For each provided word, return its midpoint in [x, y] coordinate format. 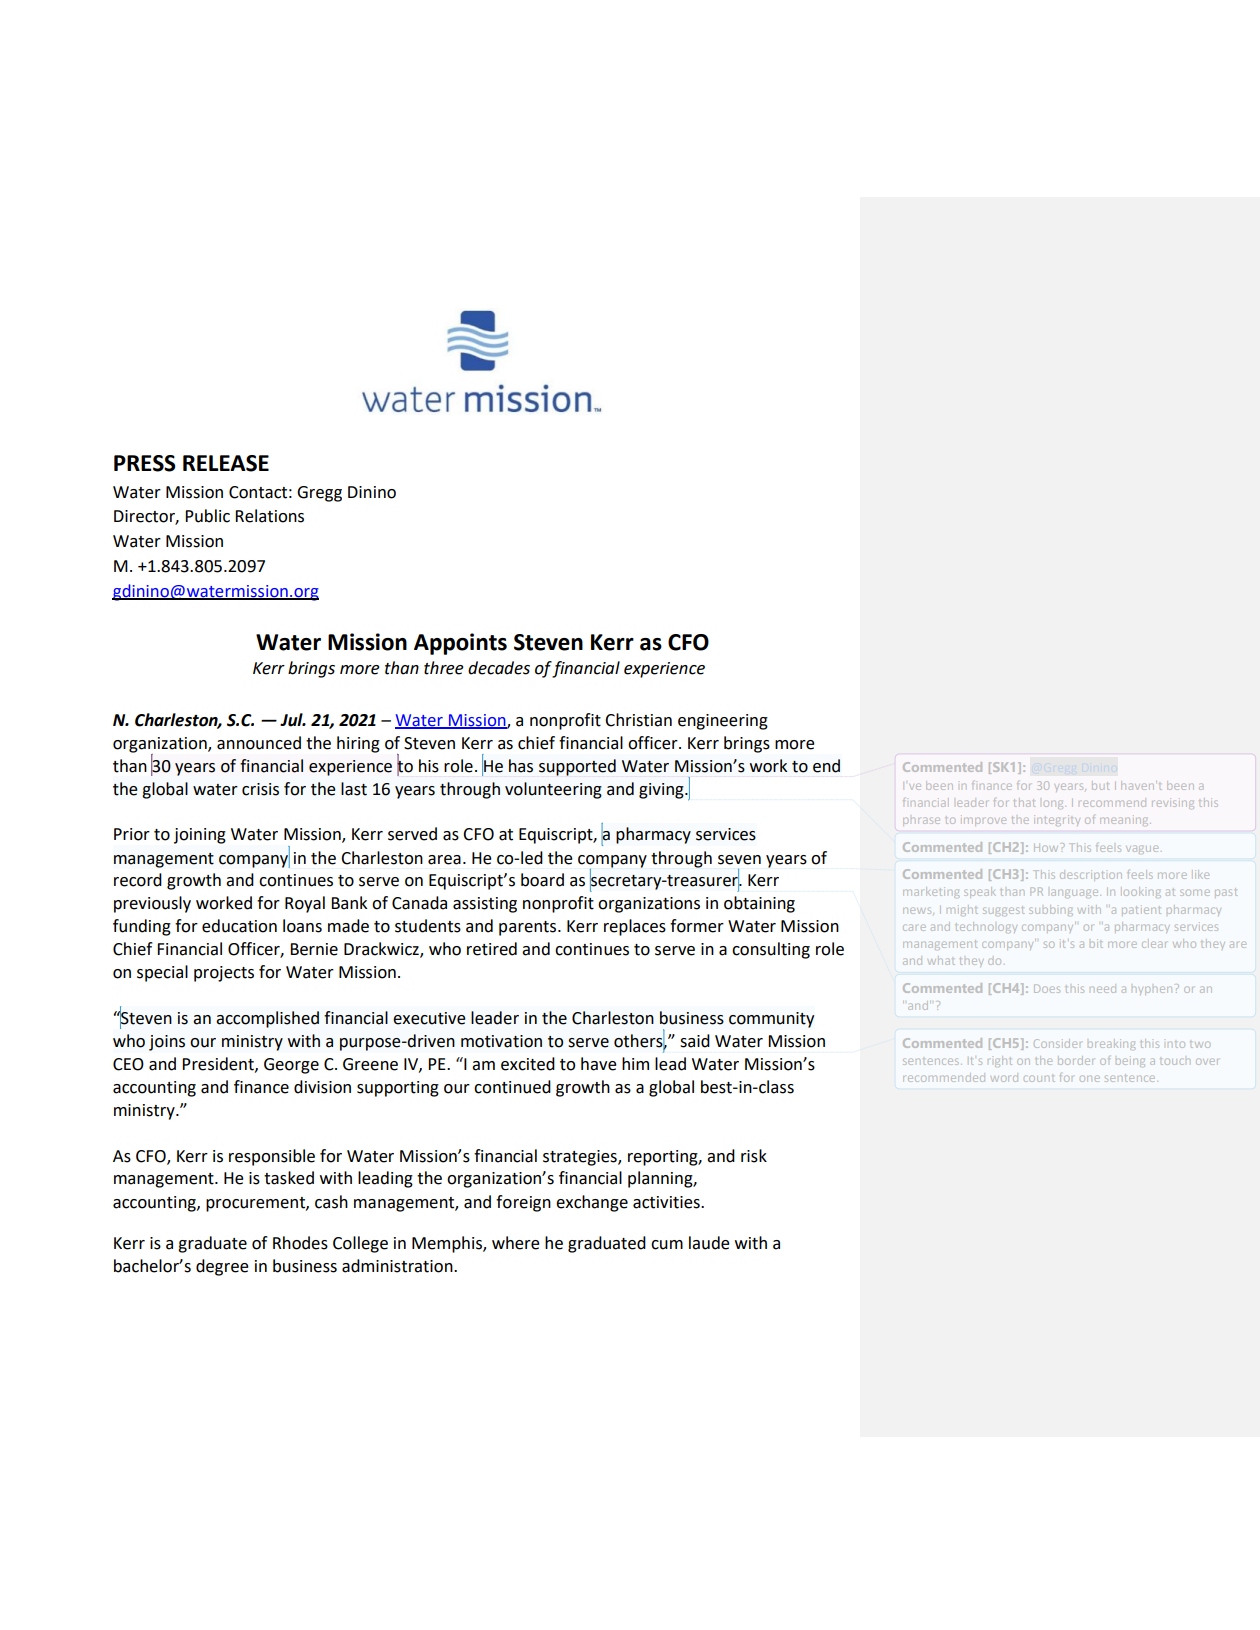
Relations [269, 516]
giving [662, 791]
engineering [723, 722]
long [1053, 804]
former [697, 926]
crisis [260, 789]
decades [499, 668]
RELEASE [226, 463]
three [444, 668]
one [1089, 1078]
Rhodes [300, 1243]
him [635, 1063]
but [1100, 786]
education [239, 926]
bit [1096, 943]
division [322, 1087]
